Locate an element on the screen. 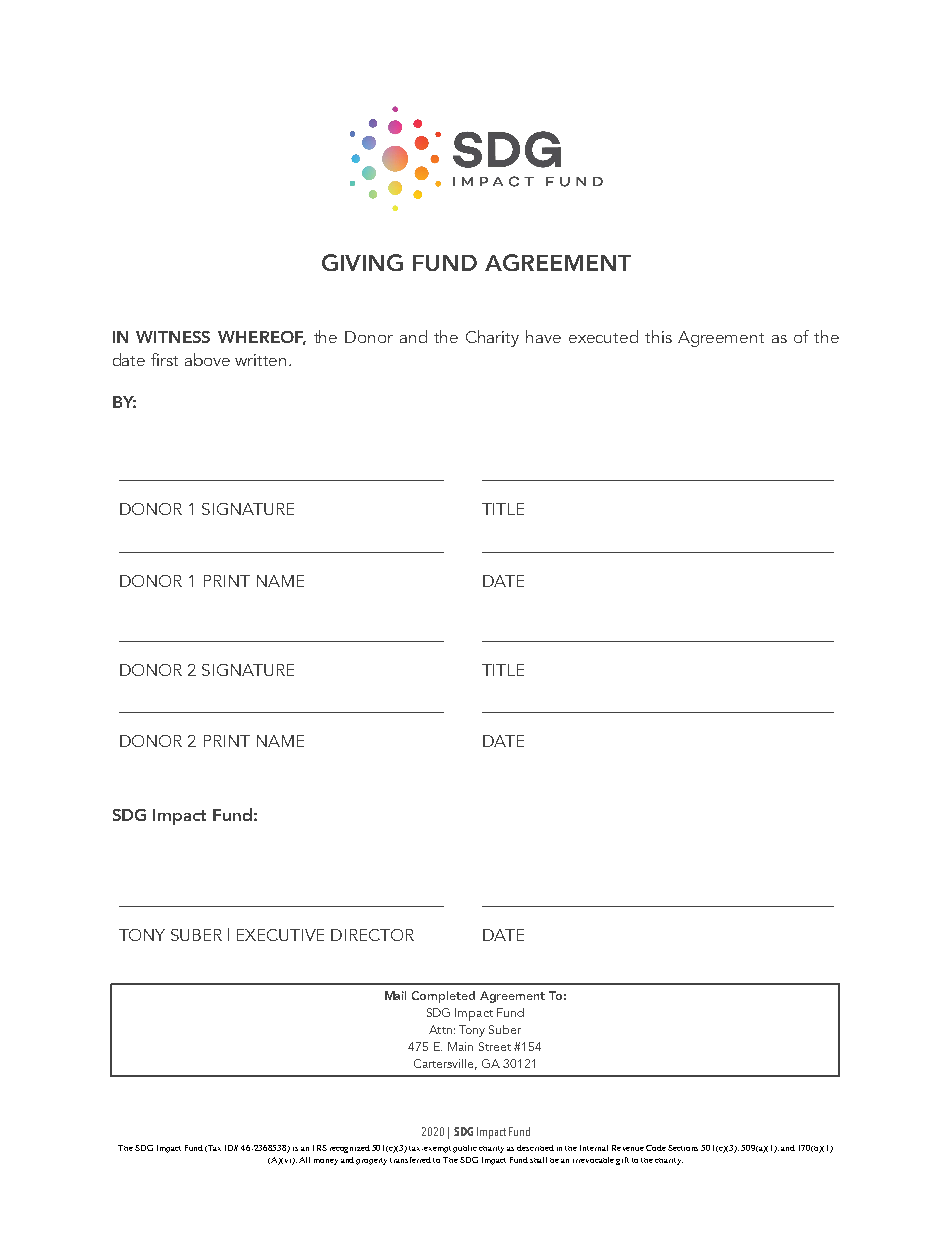 The image size is (952, 1233). above is located at coordinates (207, 359).
